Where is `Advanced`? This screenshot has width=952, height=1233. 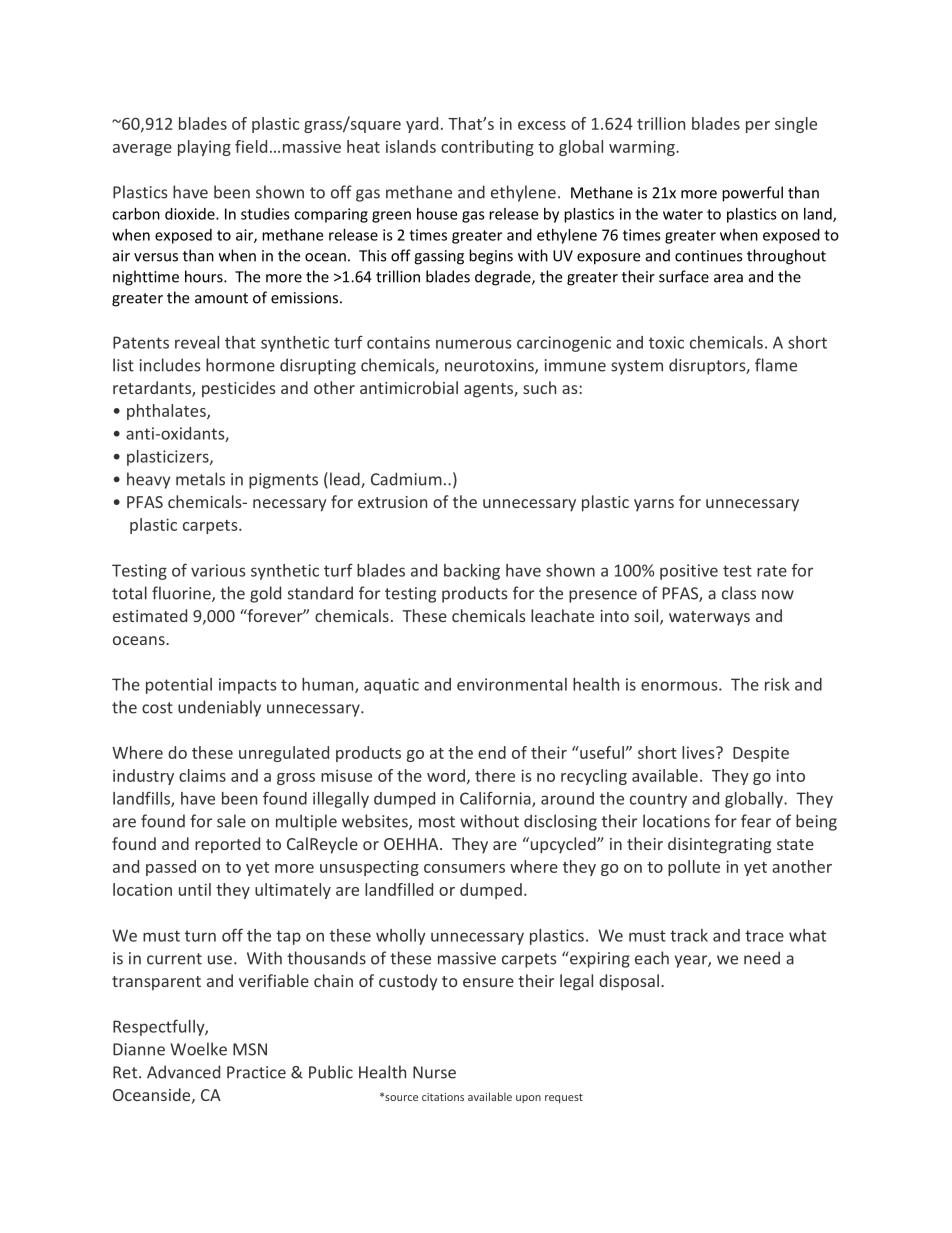
Advanced is located at coordinates (183, 1072).
